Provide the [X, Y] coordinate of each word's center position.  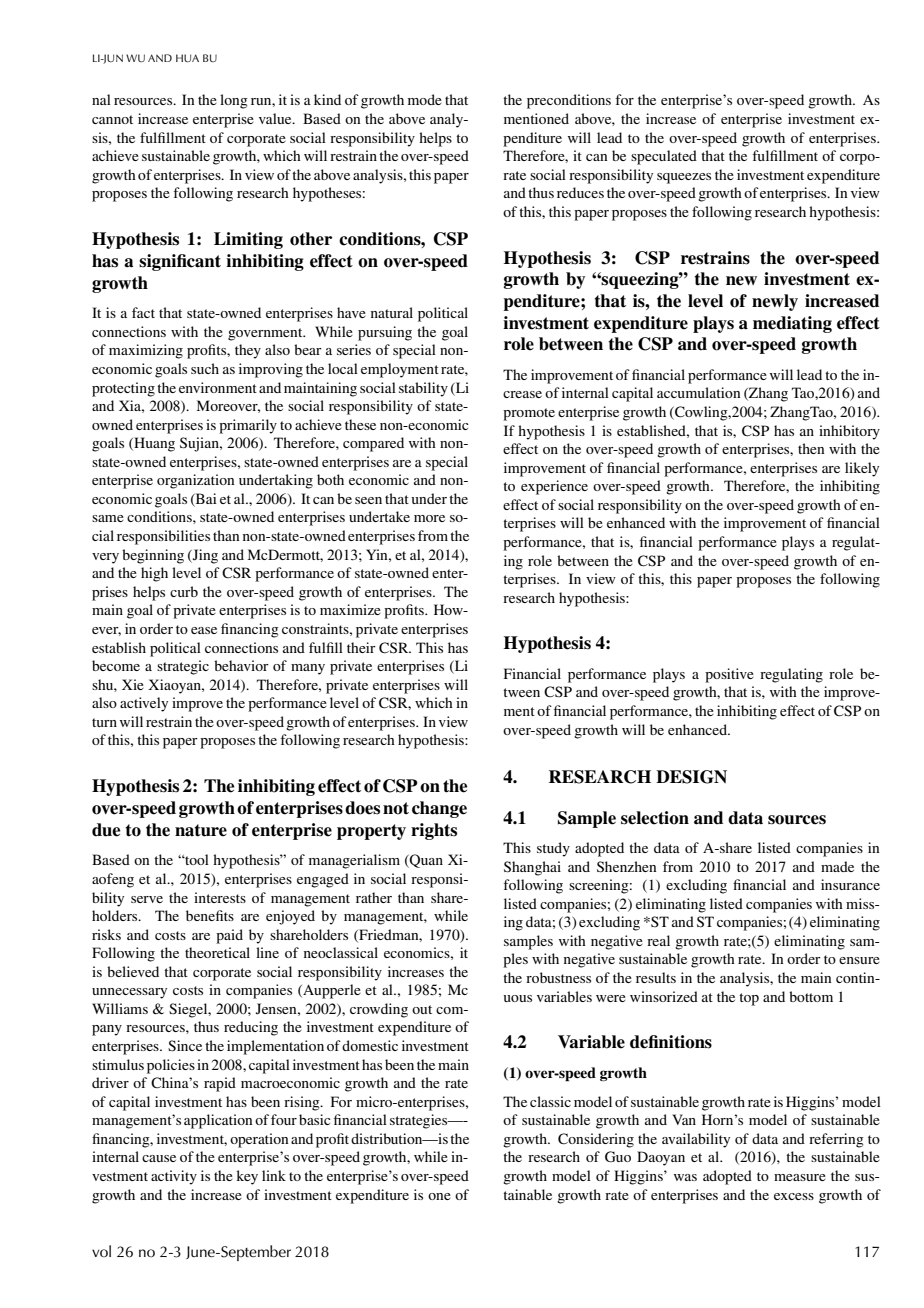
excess [794, 1196]
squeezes [684, 178]
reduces [580, 192]
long [234, 101]
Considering [596, 1140]
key [247, 1177]
